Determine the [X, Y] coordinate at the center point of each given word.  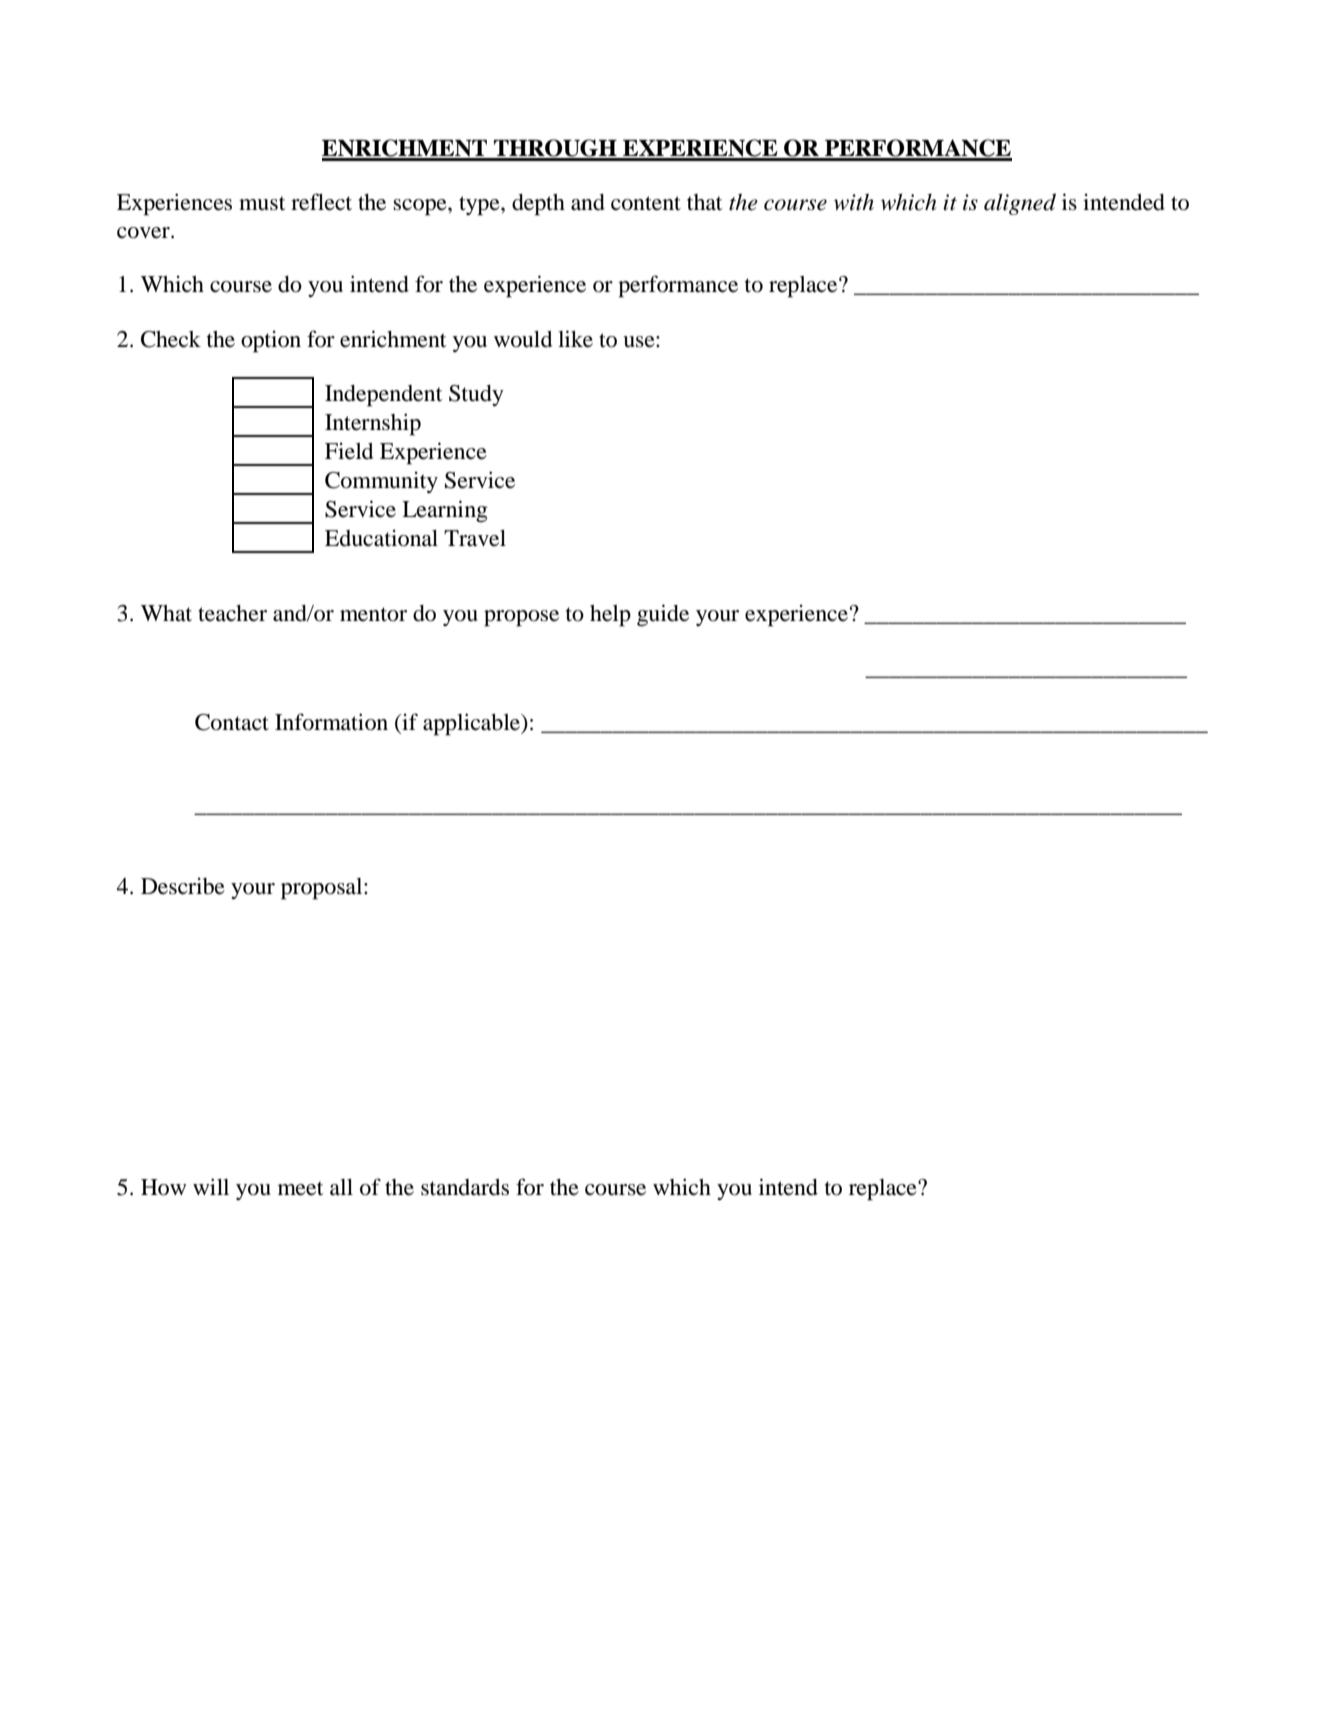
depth [538, 205]
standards [465, 1187]
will [211, 1186]
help [610, 616]
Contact [232, 722]
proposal [323, 889]
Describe [183, 886]
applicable [473, 724]
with [854, 202]
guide [663, 615]
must [262, 203]
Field [349, 451]
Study [476, 395]
